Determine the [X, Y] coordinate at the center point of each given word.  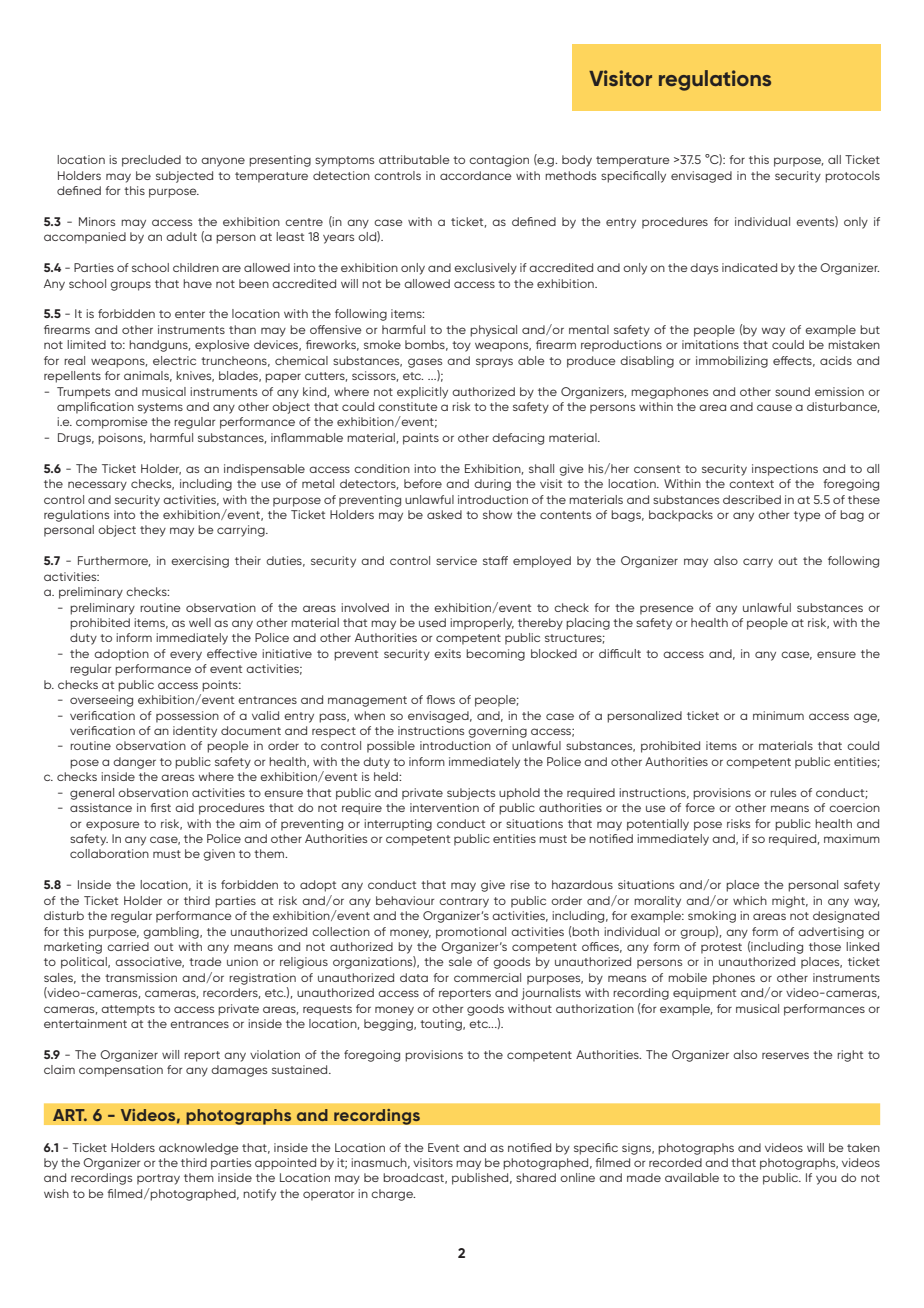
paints [421, 439]
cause [774, 407]
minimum [778, 715]
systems [160, 408]
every [186, 656]
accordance [476, 175]
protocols [852, 177]
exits [447, 653]
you [826, 1180]
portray [158, 1179]
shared [536, 1177]
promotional [471, 933]
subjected [184, 177]
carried [128, 946]
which [750, 900]
